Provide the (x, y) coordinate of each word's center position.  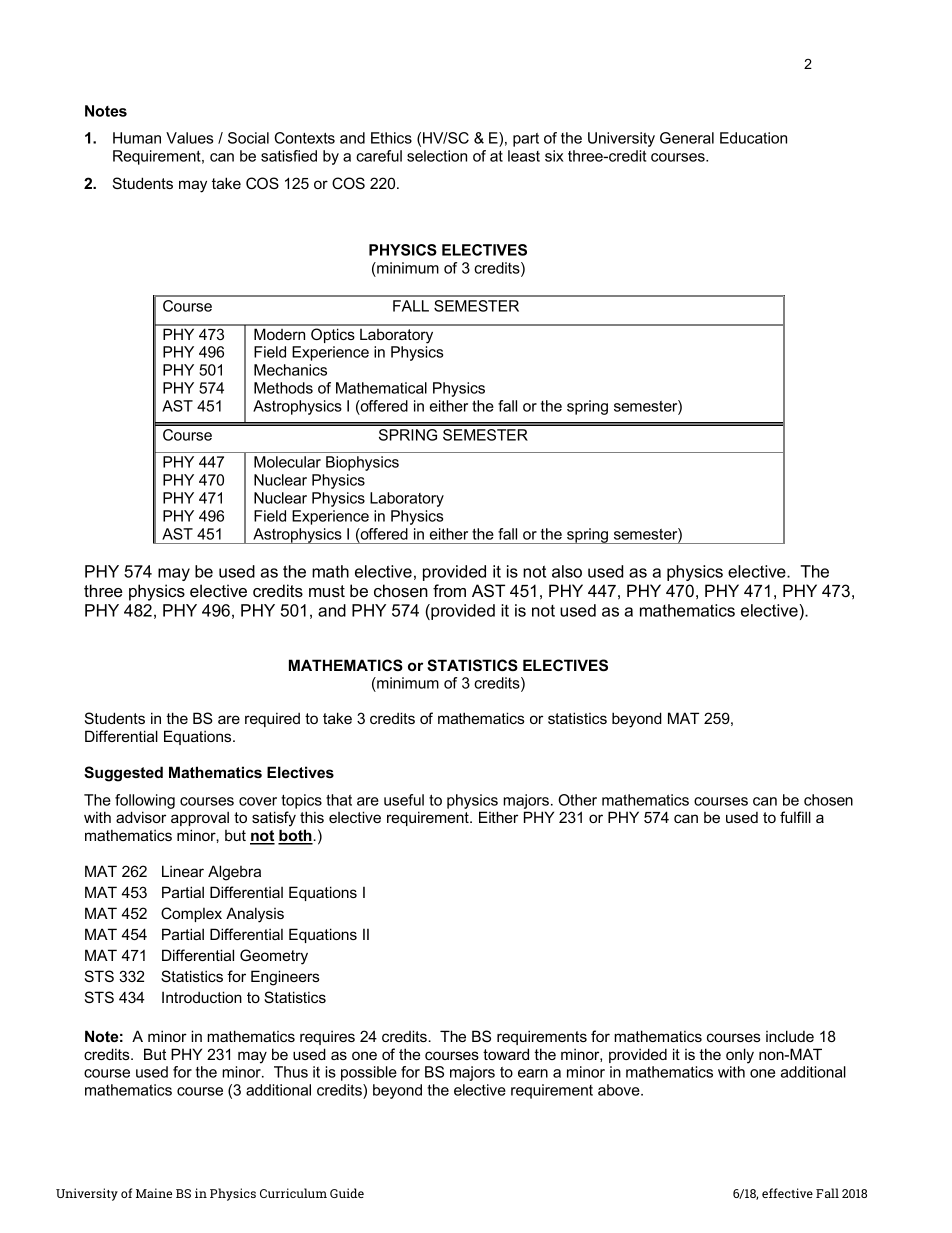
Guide (347, 1193)
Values (189, 138)
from (449, 590)
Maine (154, 1193)
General (687, 138)
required (272, 719)
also (567, 571)
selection (437, 156)
